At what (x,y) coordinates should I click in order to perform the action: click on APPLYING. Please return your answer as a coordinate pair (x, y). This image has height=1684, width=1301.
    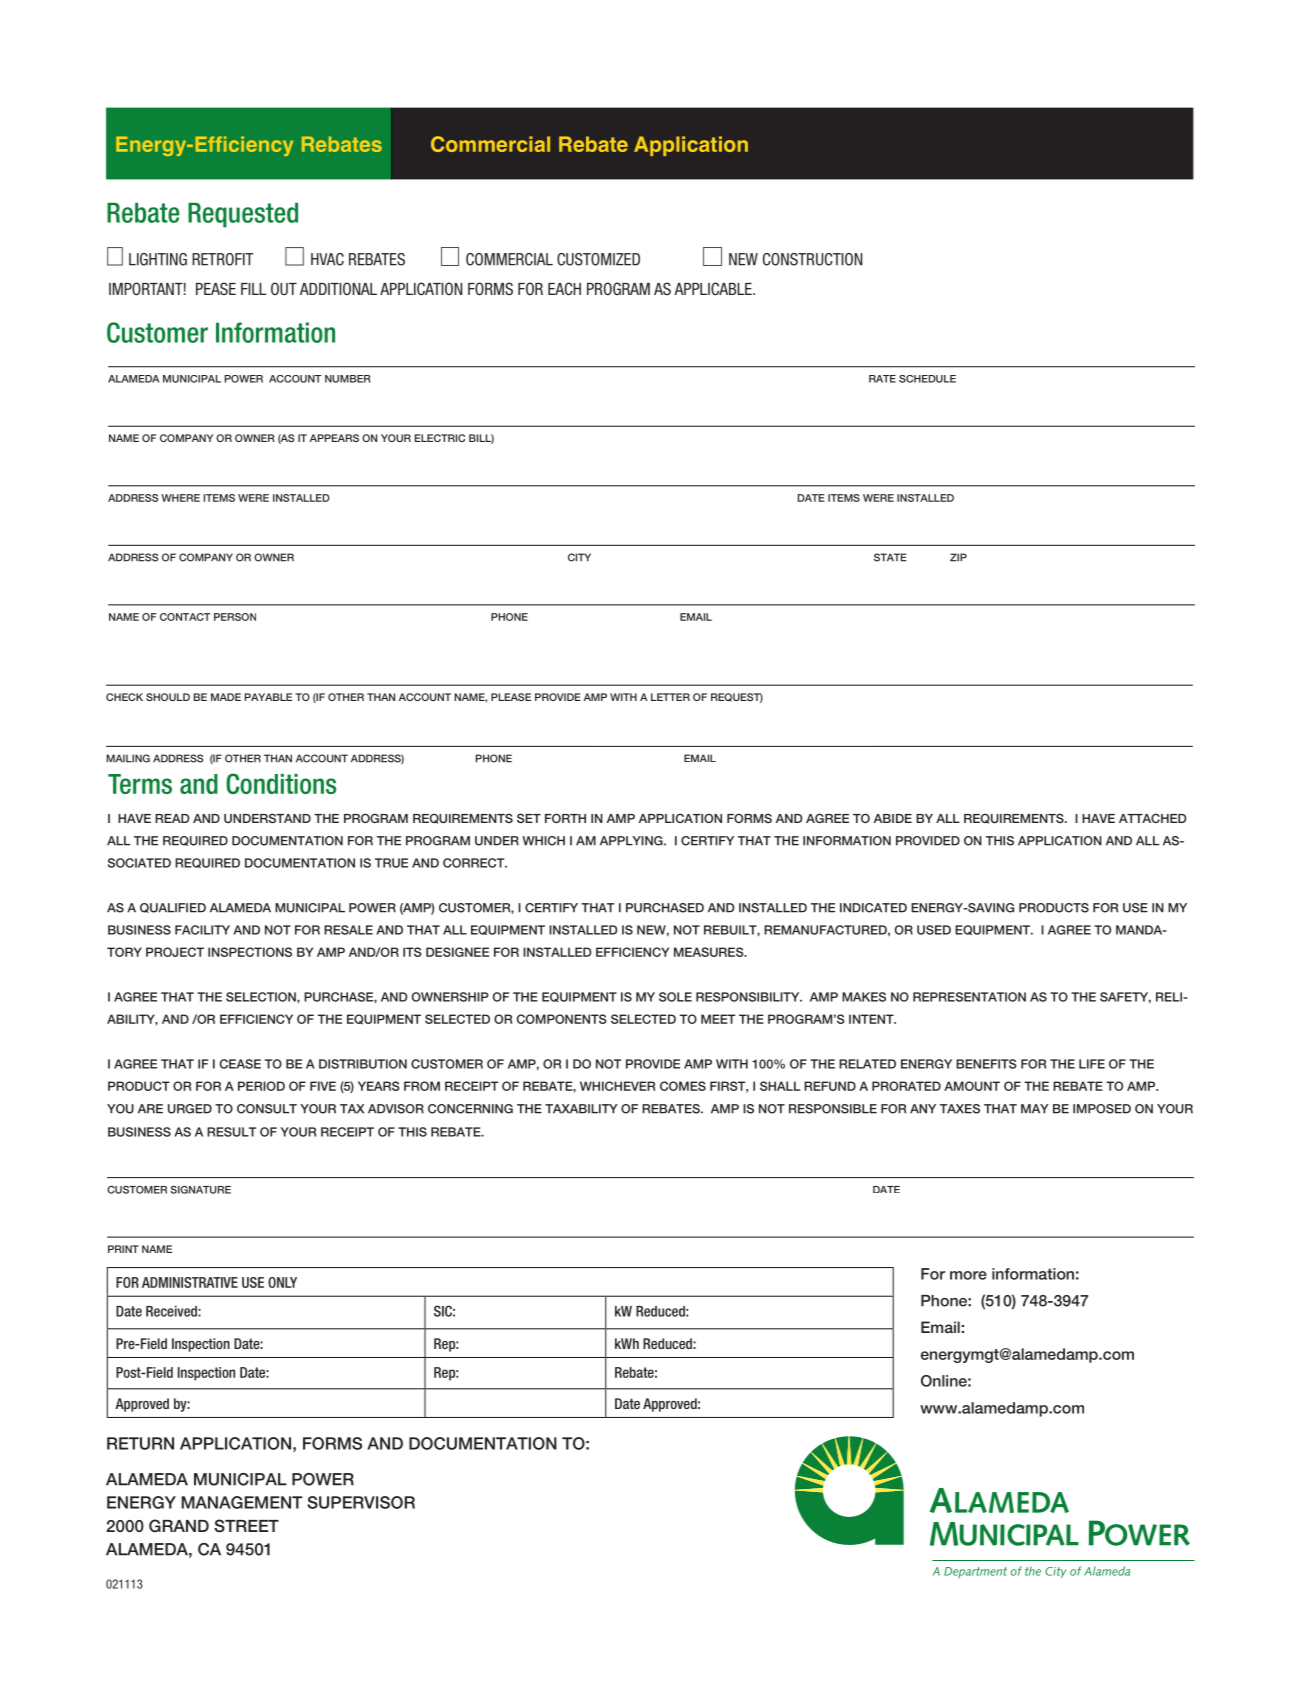
    Looking at the image, I should click on (632, 841).
